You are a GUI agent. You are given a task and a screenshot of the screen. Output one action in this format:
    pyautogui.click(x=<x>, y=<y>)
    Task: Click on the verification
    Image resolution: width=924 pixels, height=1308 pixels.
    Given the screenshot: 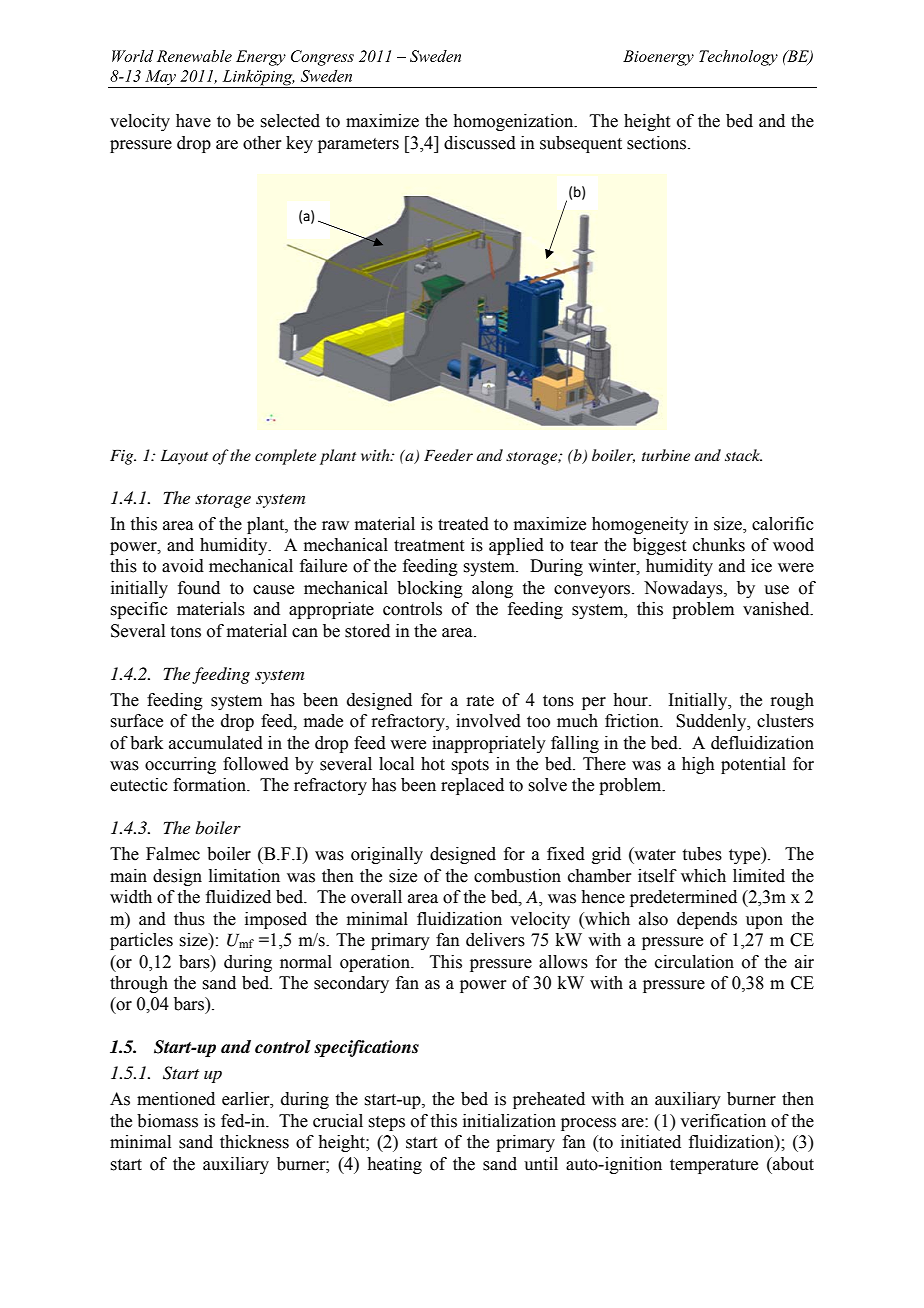 What is the action you would take?
    pyautogui.click(x=723, y=1121)
